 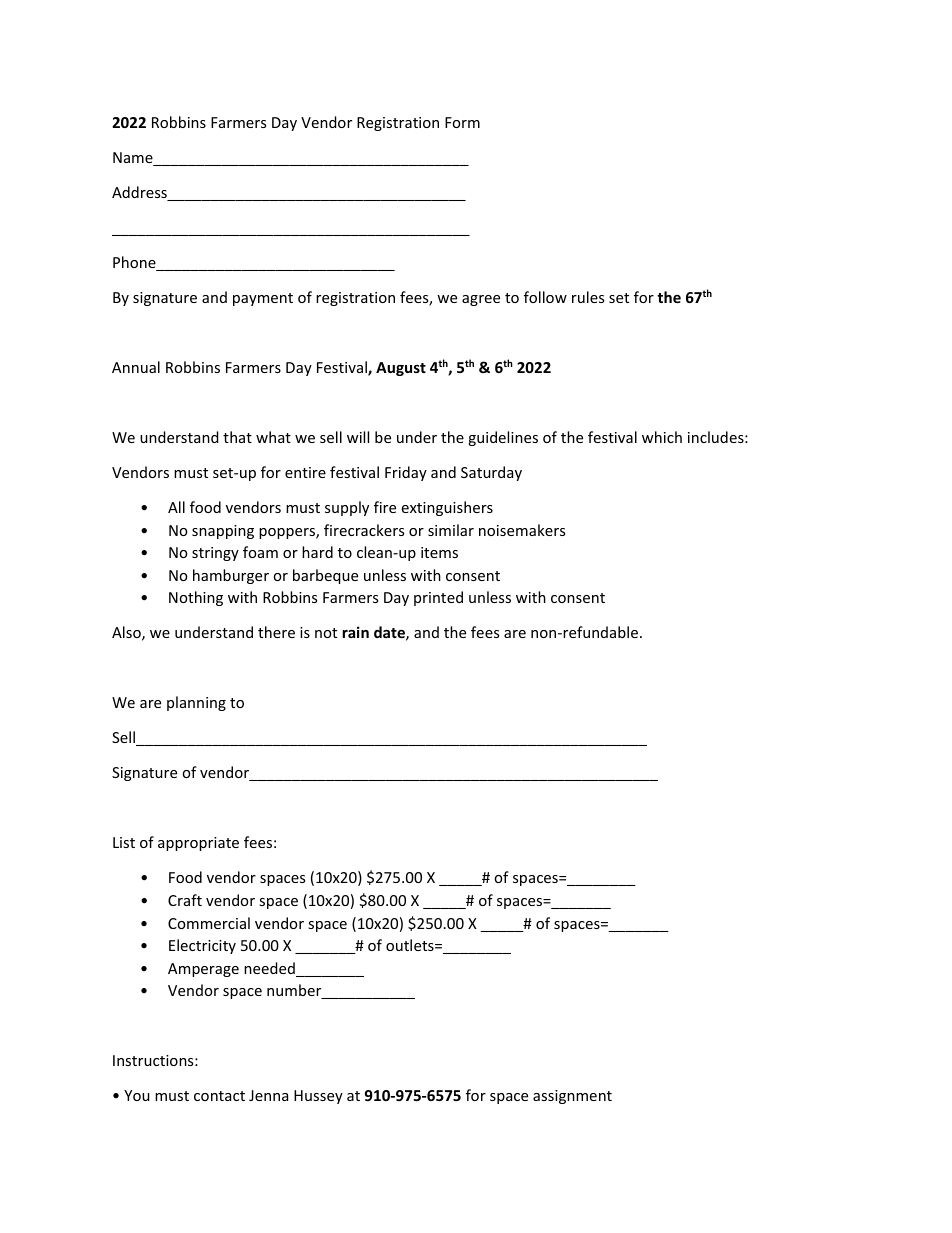 I want to click on rules, so click(x=588, y=297).
